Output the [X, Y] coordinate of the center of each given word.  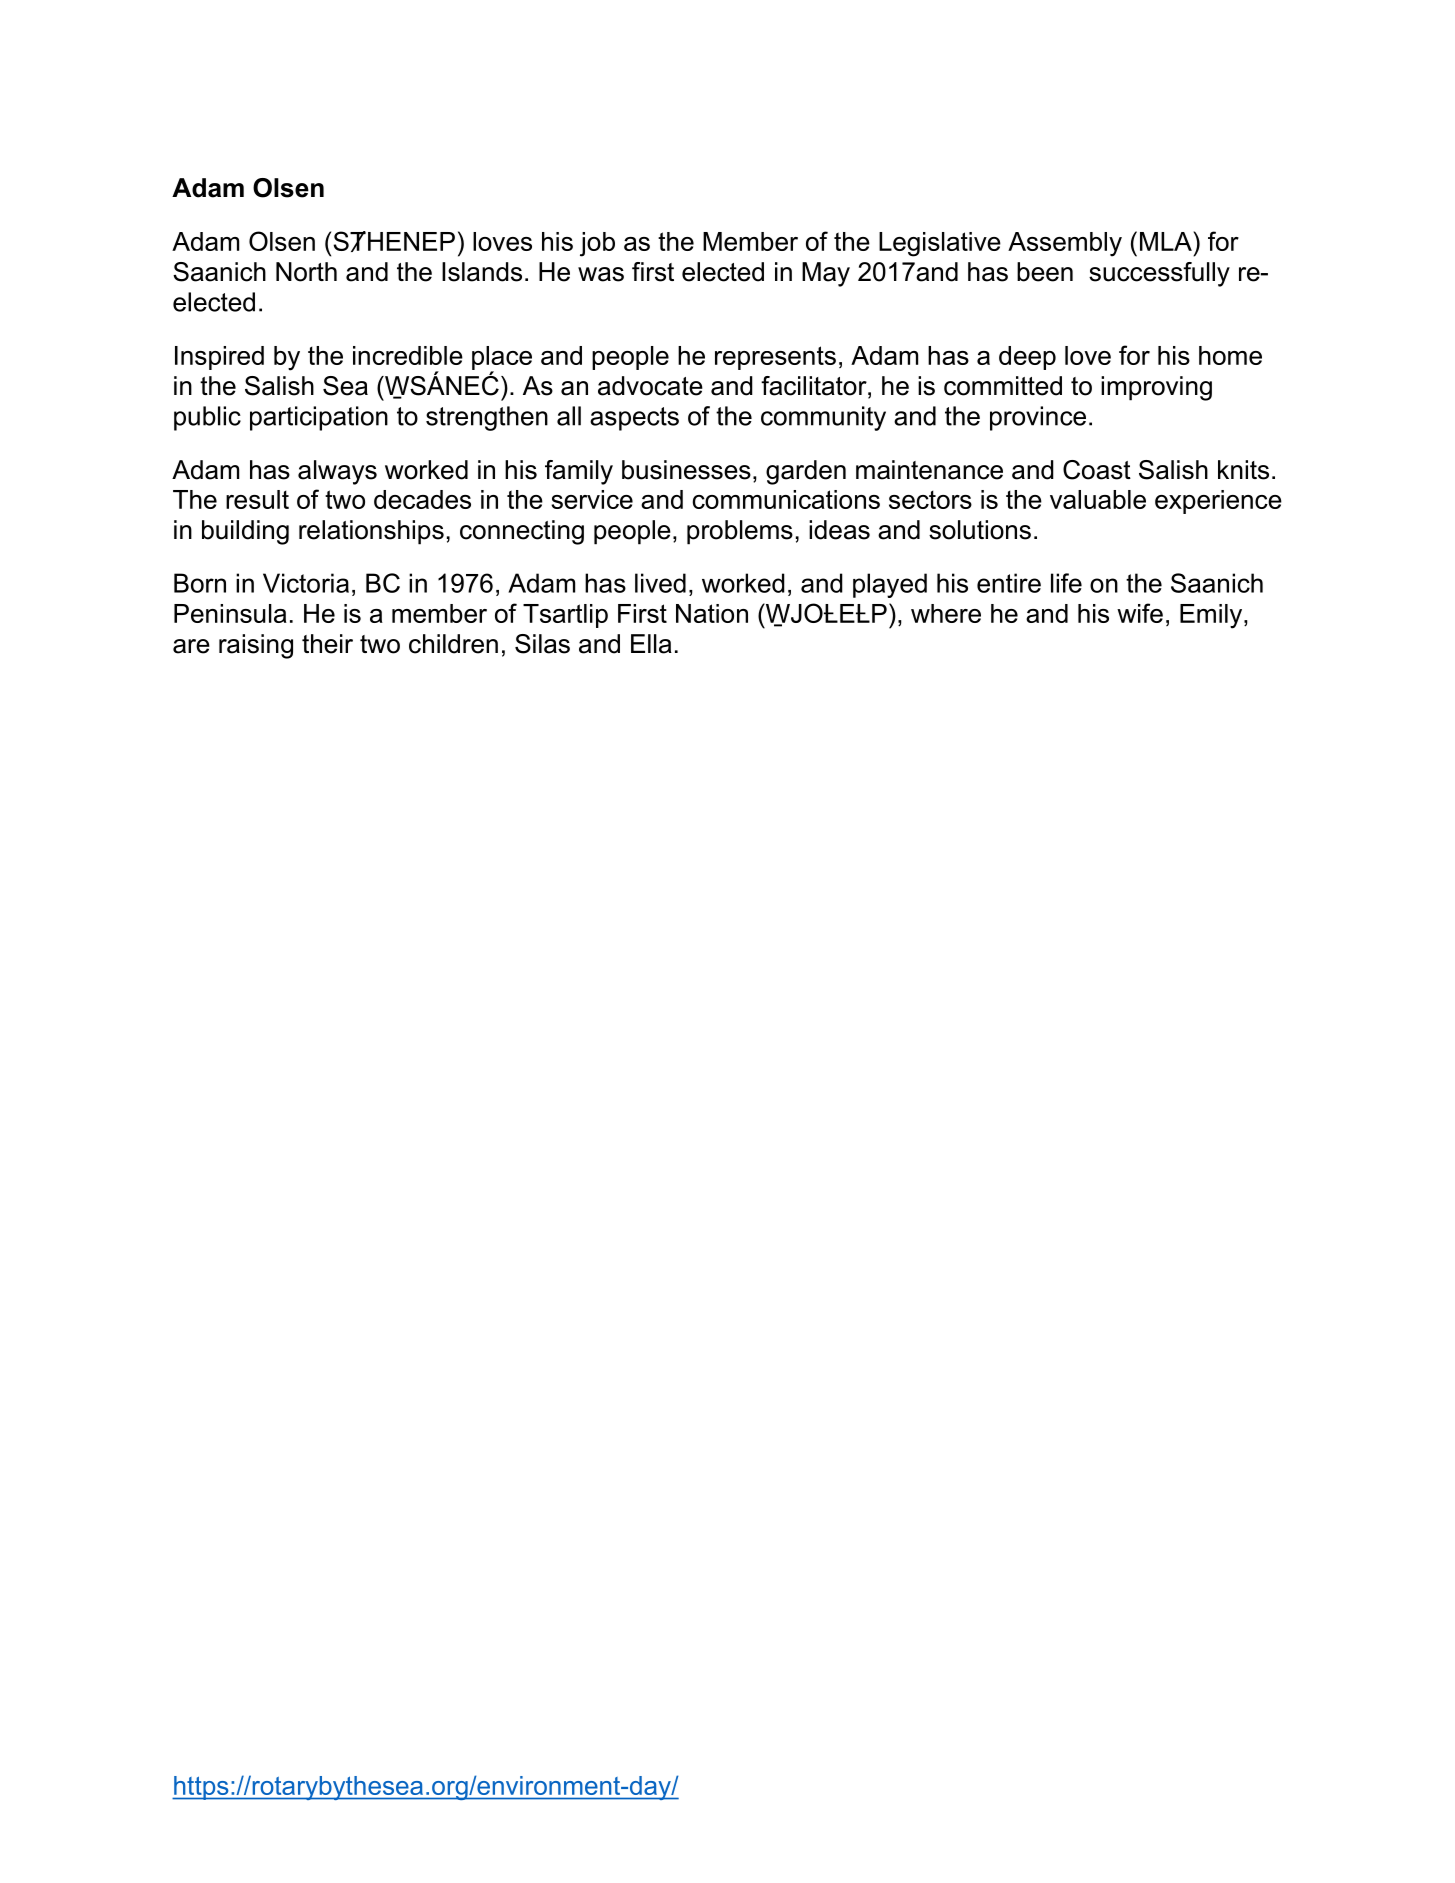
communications [786, 499]
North [306, 272]
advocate [650, 386]
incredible [408, 355]
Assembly [1065, 244]
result [257, 499]
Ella [651, 644]
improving [1156, 388]
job [597, 244]
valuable [1098, 499]
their [327, 644]
